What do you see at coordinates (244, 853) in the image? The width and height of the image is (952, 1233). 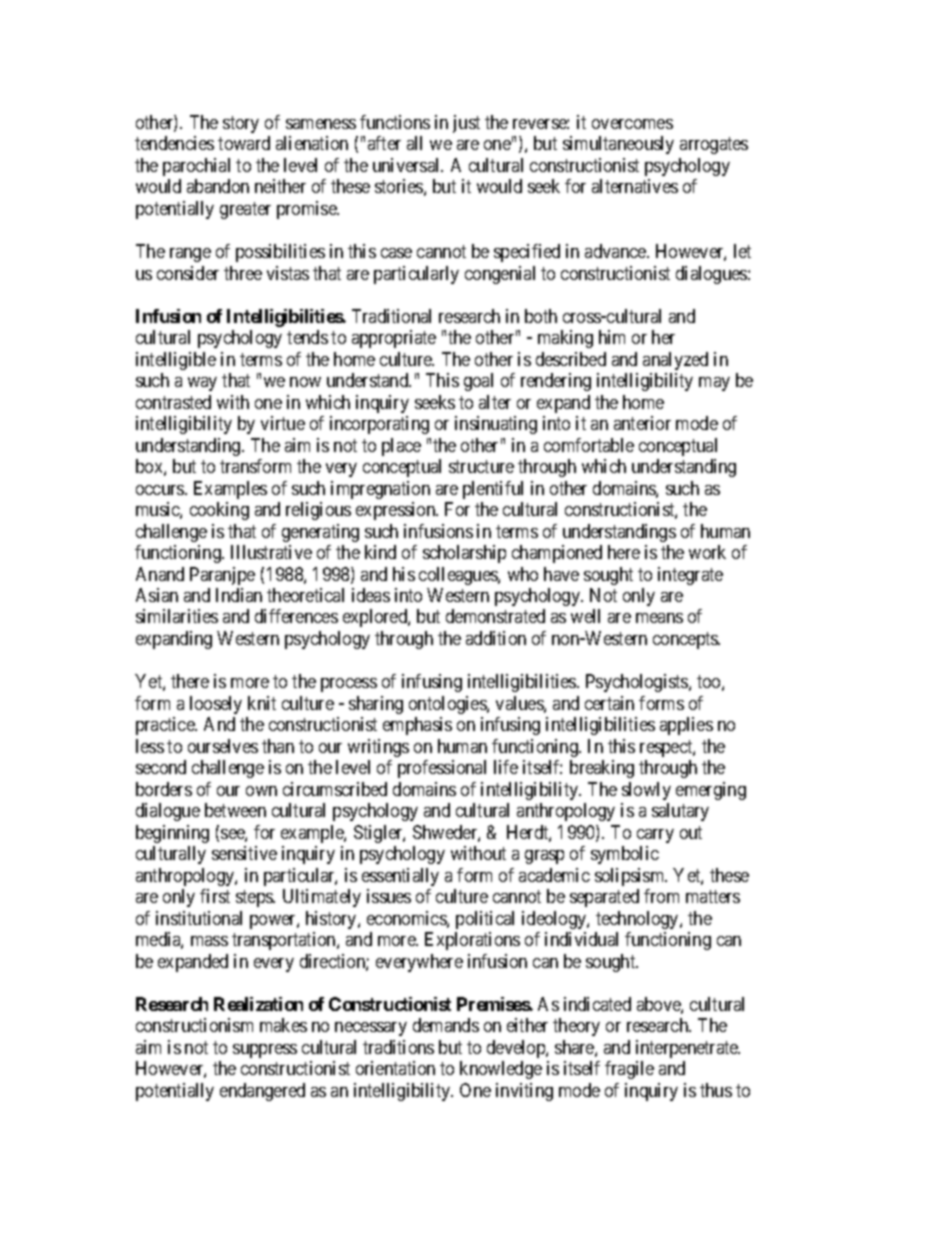 I see `sensitive` at bounding box center [244, 853].
